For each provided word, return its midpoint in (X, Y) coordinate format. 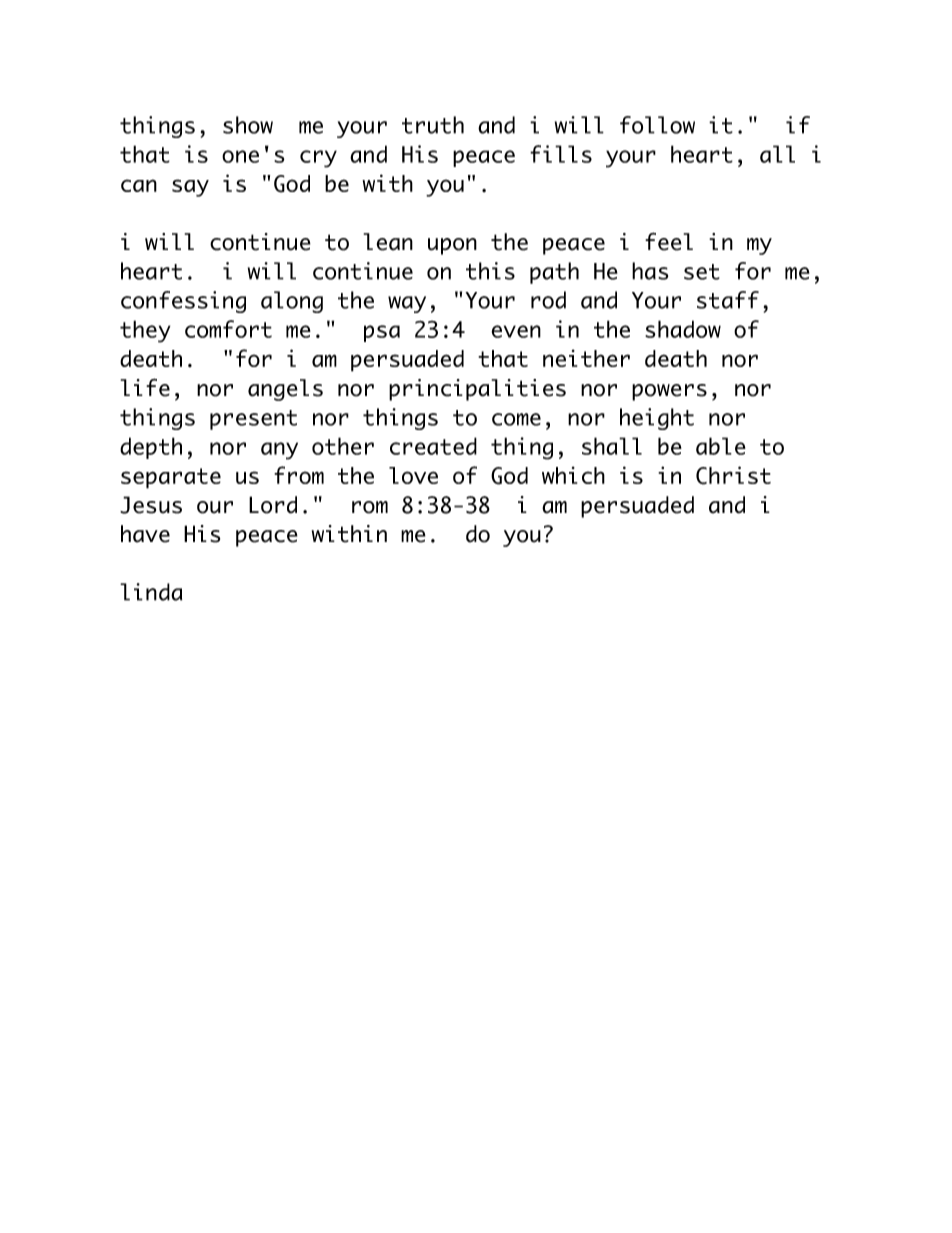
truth (433, 125)
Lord (273, 505)
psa (382, 333)
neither (586, 358)
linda (151, 592)
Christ (733, 475)
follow (657, 125)
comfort (228, 329)
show (248, 125)
